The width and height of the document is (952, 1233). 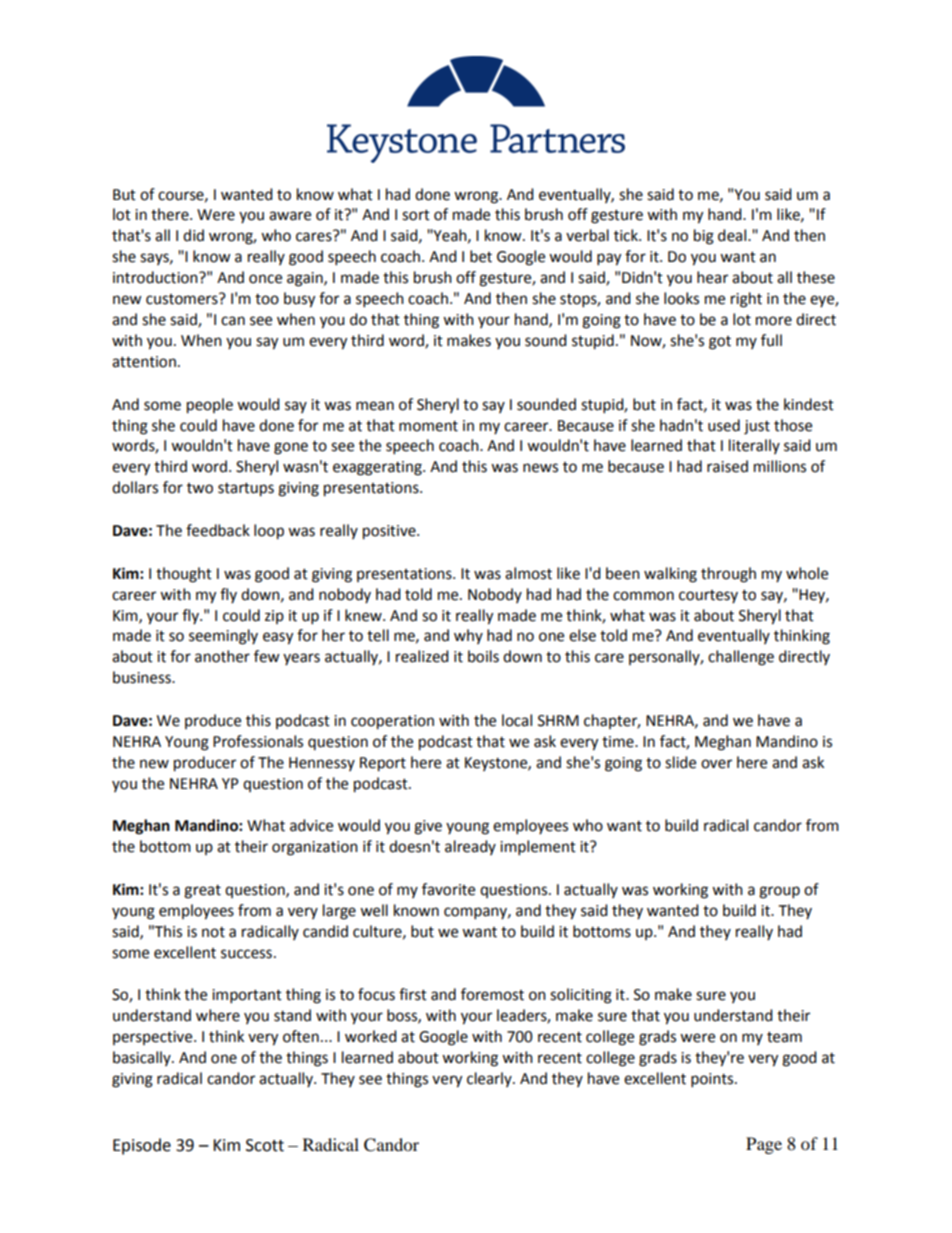 I want to click on another, so click(x=222, y=656).
